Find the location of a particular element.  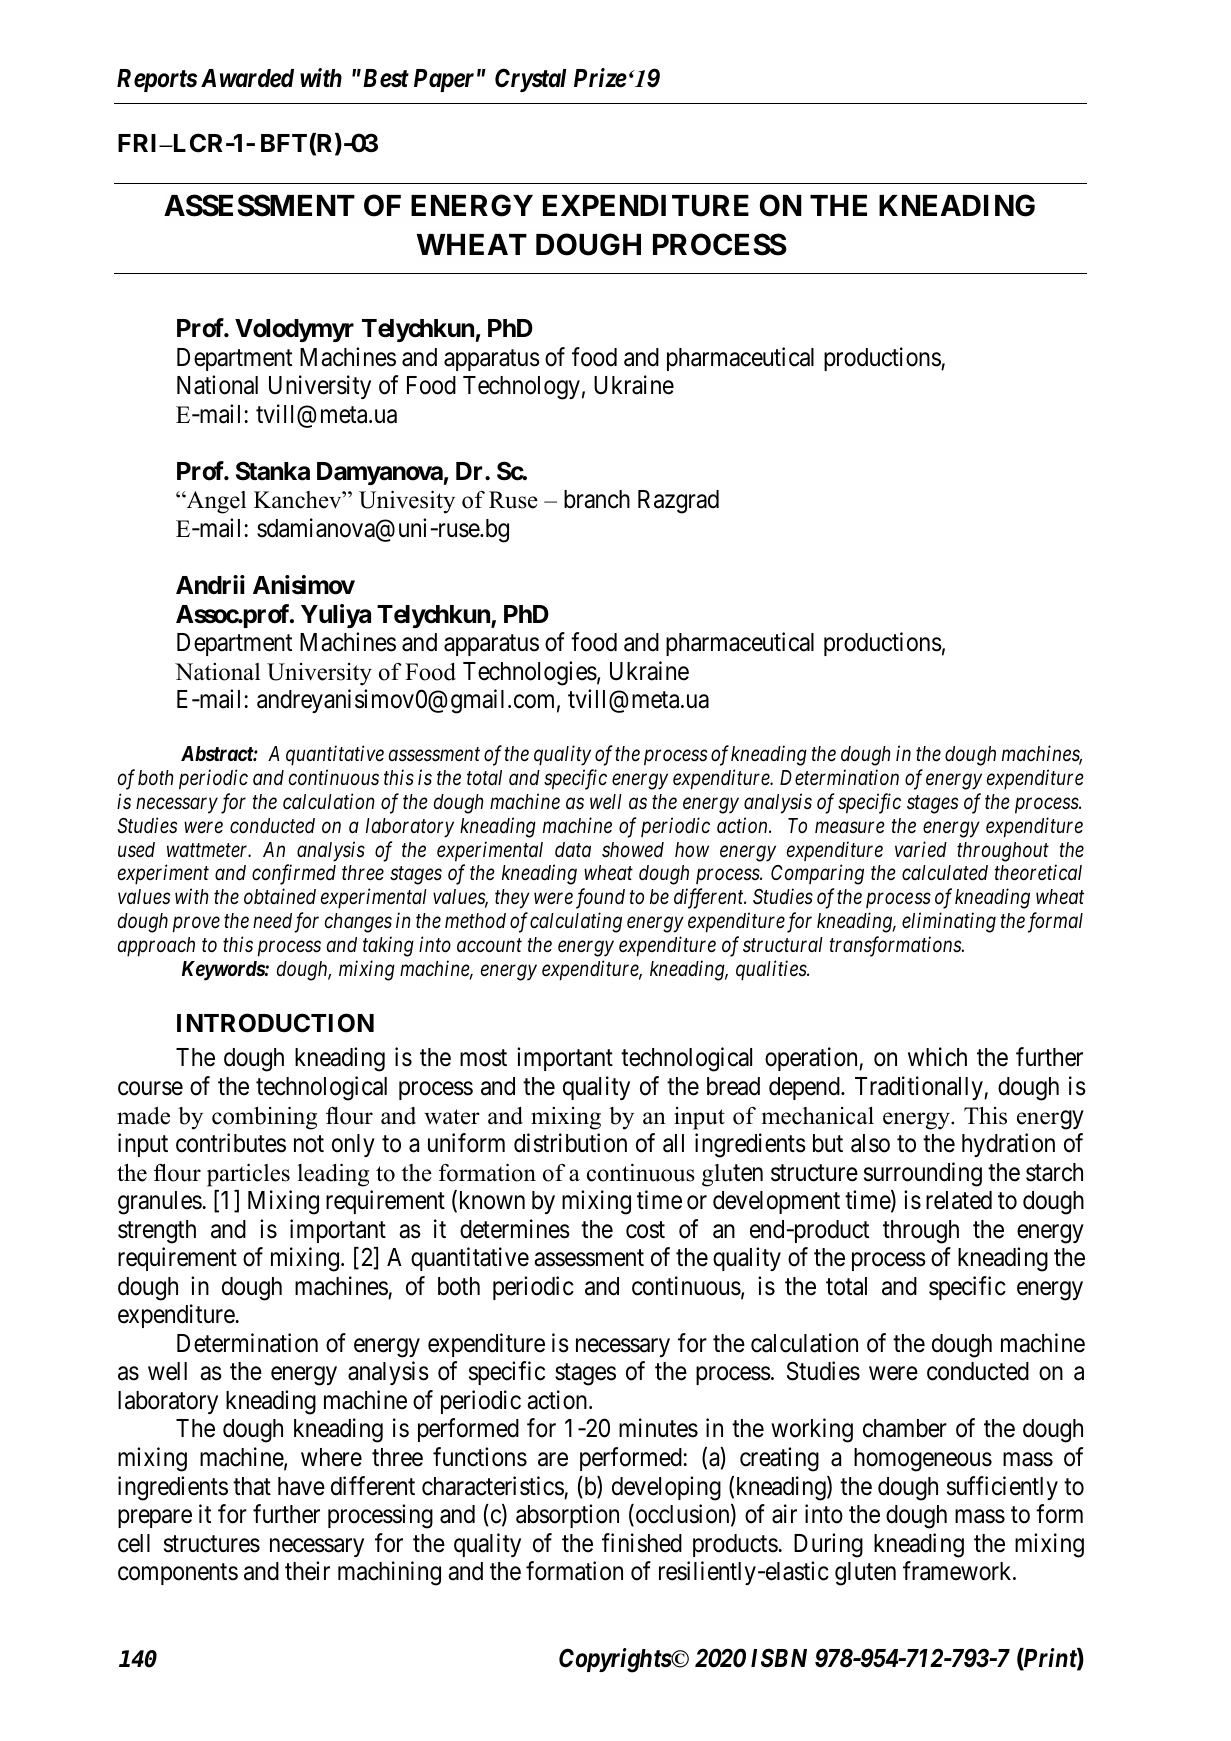

Technology is located at coordinates (521, 388).
